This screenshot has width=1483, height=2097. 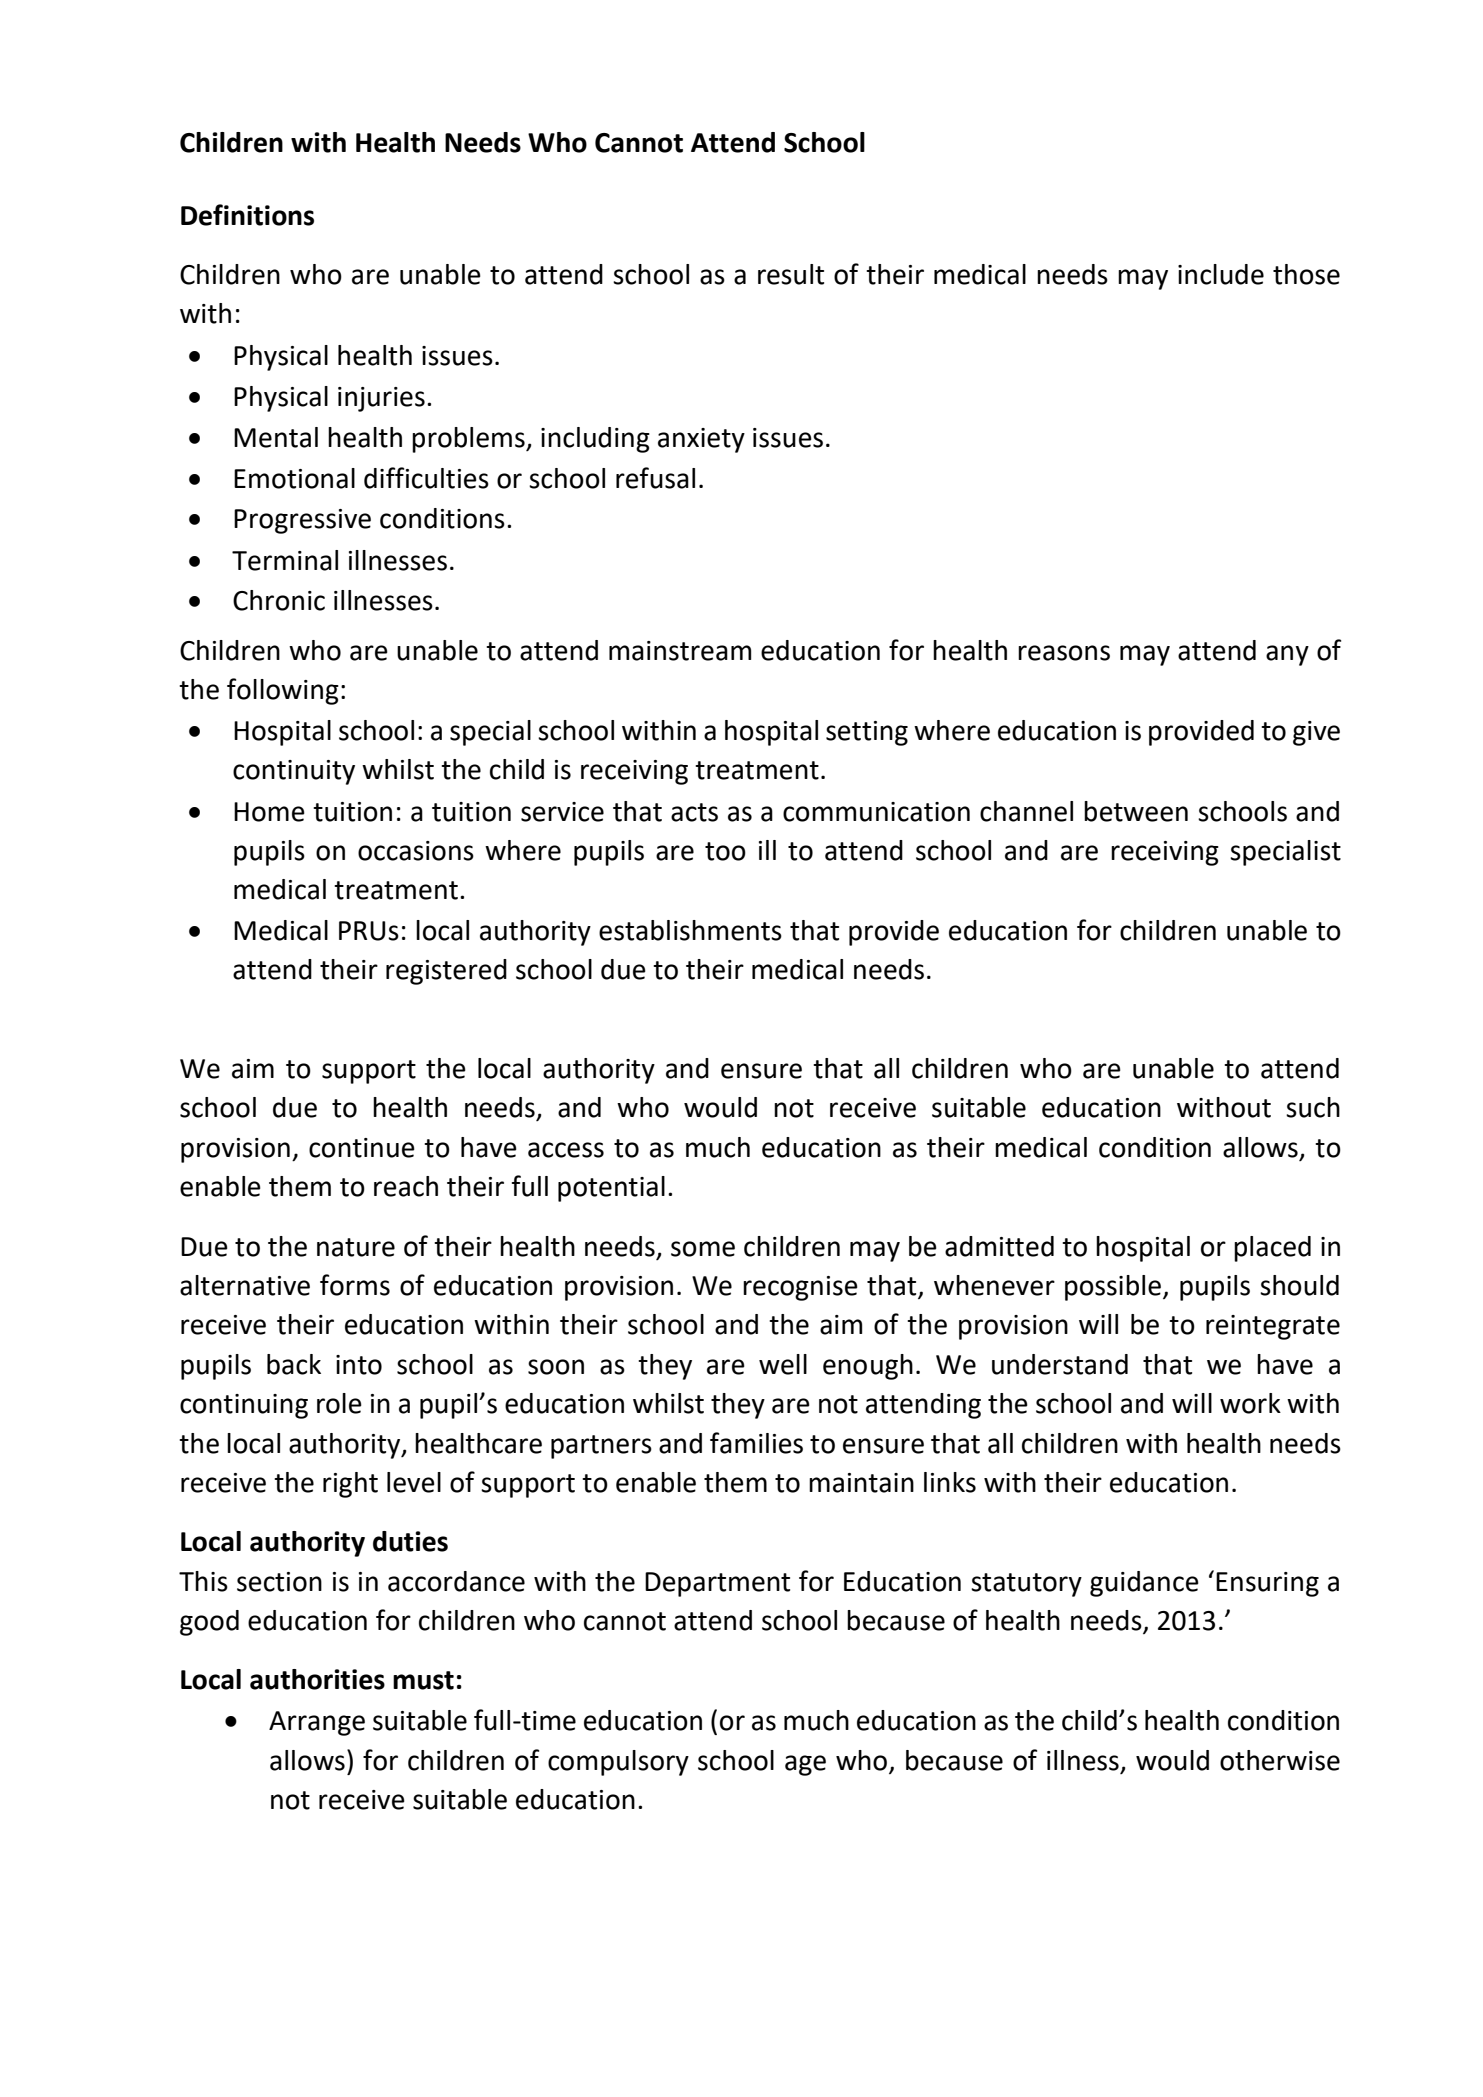 What do you see at coordinates (805, 1765) in the screenshot?
I see `age` at bounding box center [805, 1765].
